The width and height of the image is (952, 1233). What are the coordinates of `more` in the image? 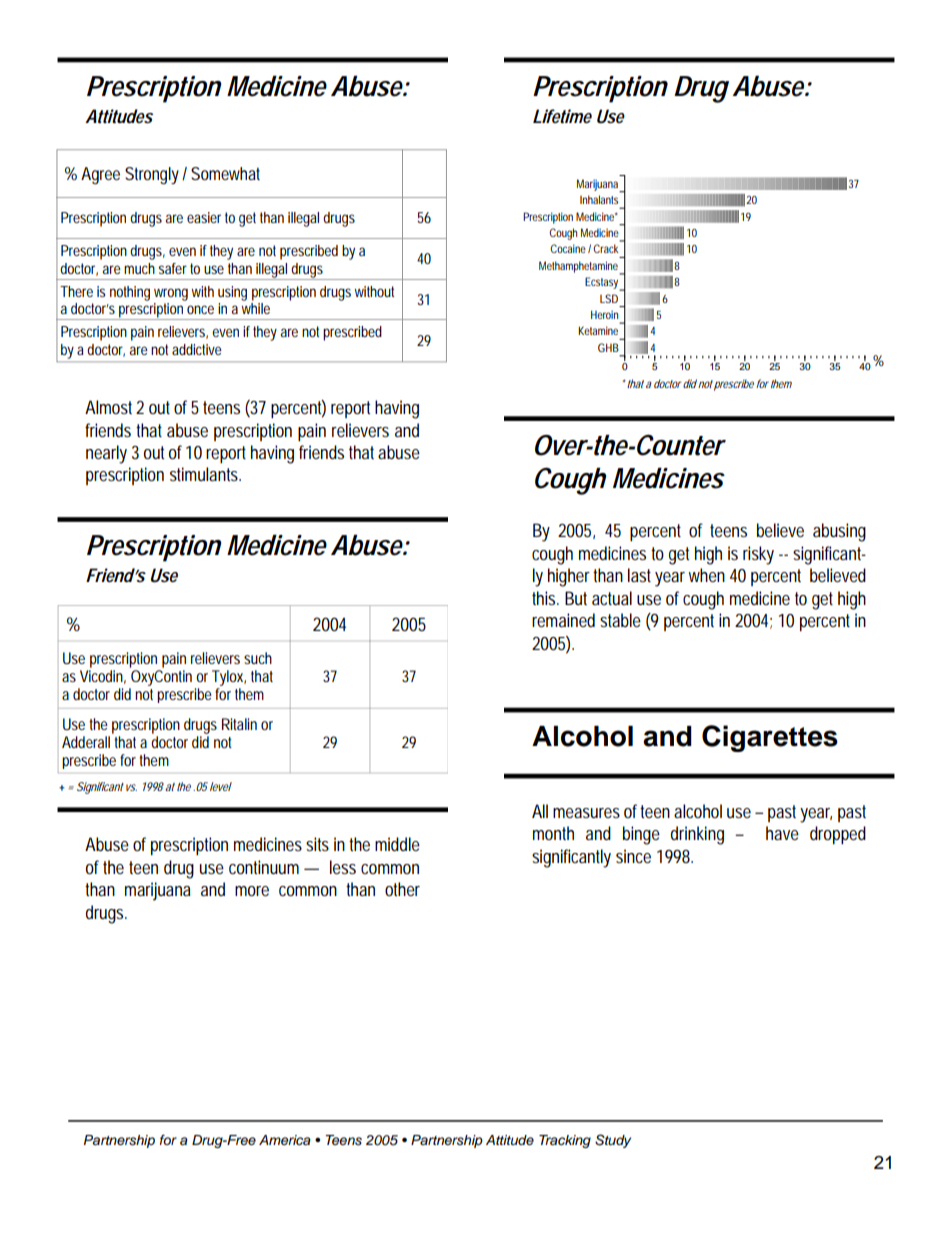 It's located at (252, 891).
